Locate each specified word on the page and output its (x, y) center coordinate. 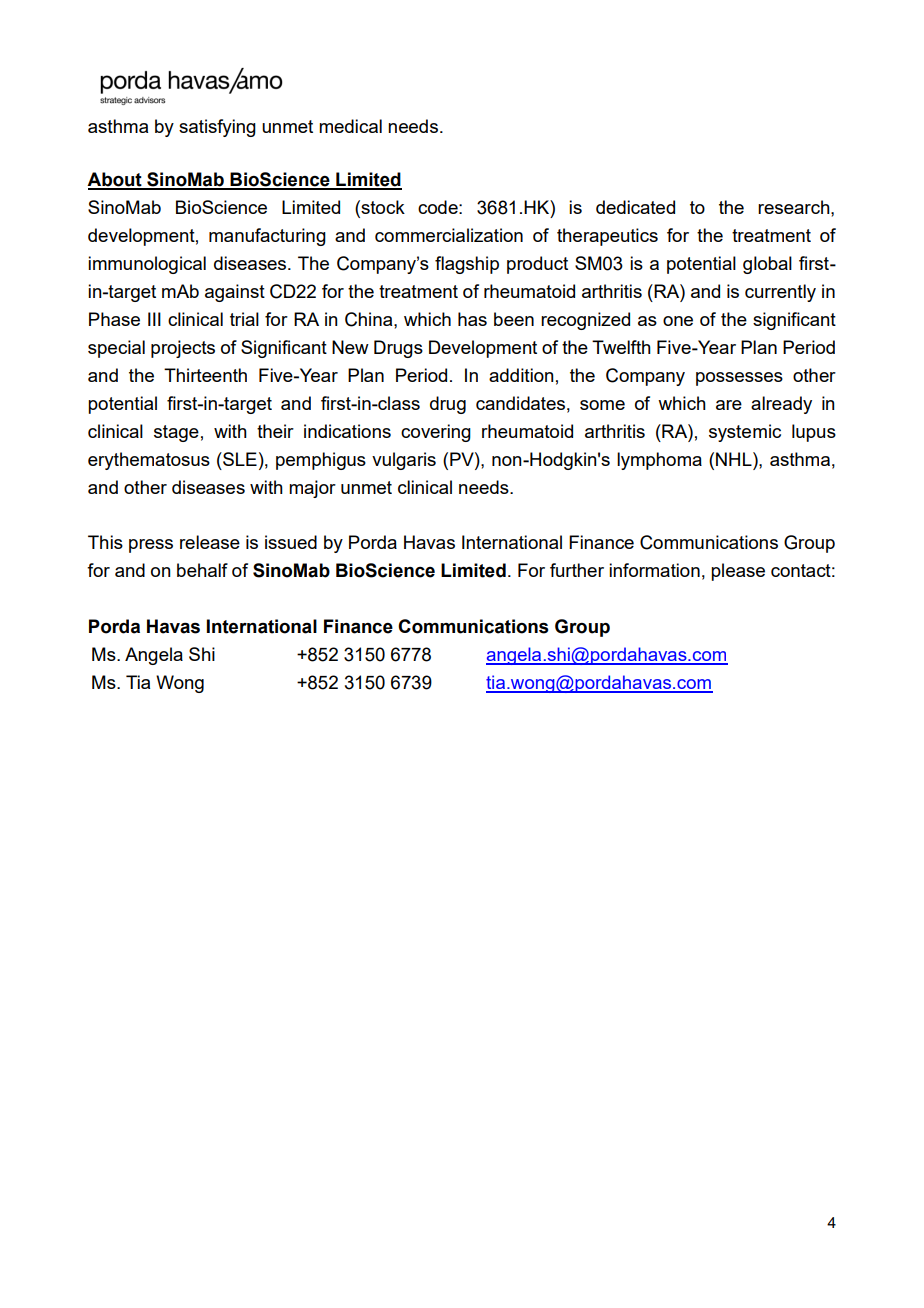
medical (350, 126)
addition (521, 375)
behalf (202, 570)
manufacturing (267, 237)
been (514, 319)
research (795, 207)
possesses (739, 379)
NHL (735, 459)
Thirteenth (205, 375)
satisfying (217, 128)
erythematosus (149, 461)
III (154, 319)
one (678, 321)
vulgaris (404, 461)
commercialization (449, 235)
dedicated (635, 207)
